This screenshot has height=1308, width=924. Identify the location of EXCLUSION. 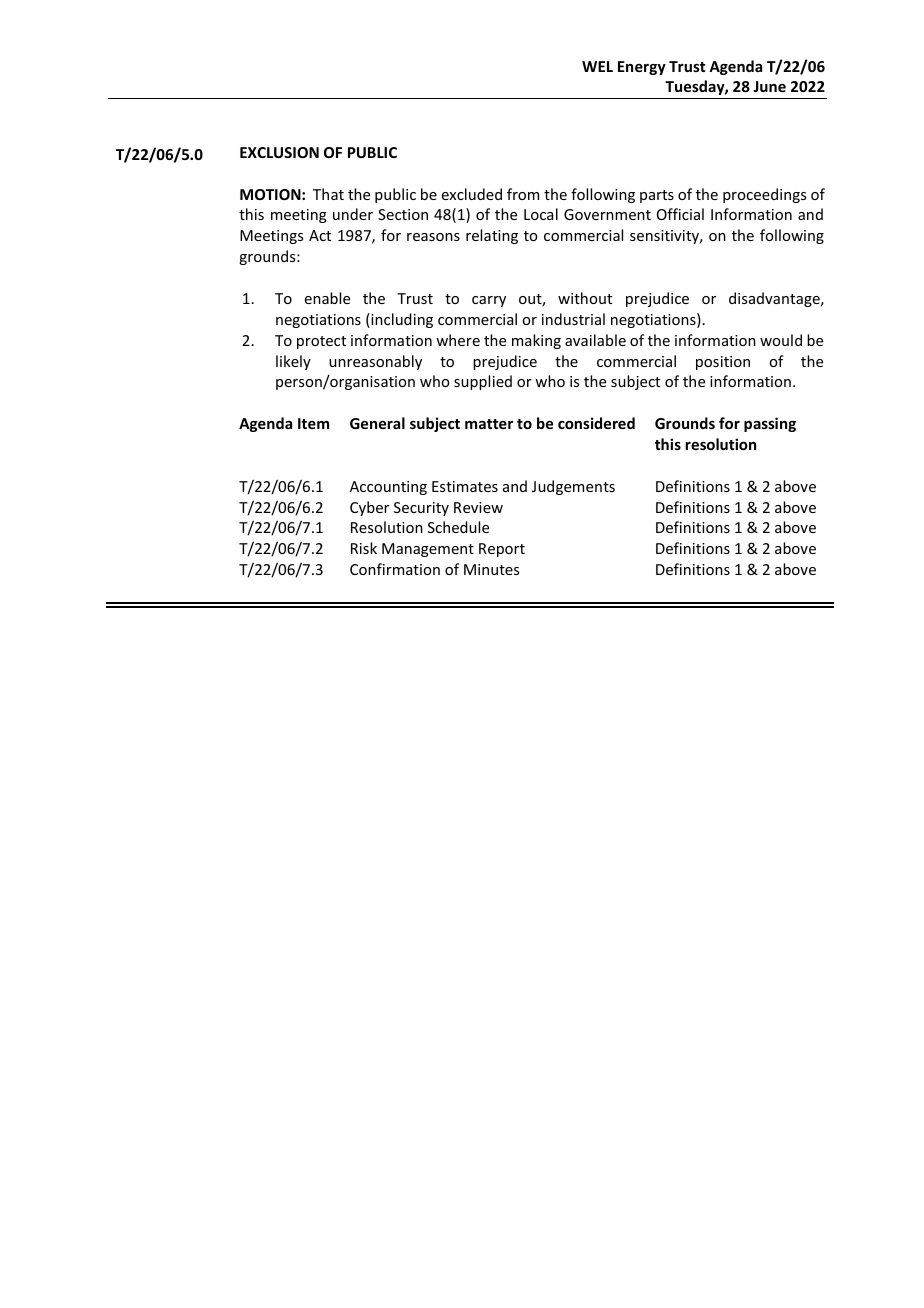
(279, 152).
